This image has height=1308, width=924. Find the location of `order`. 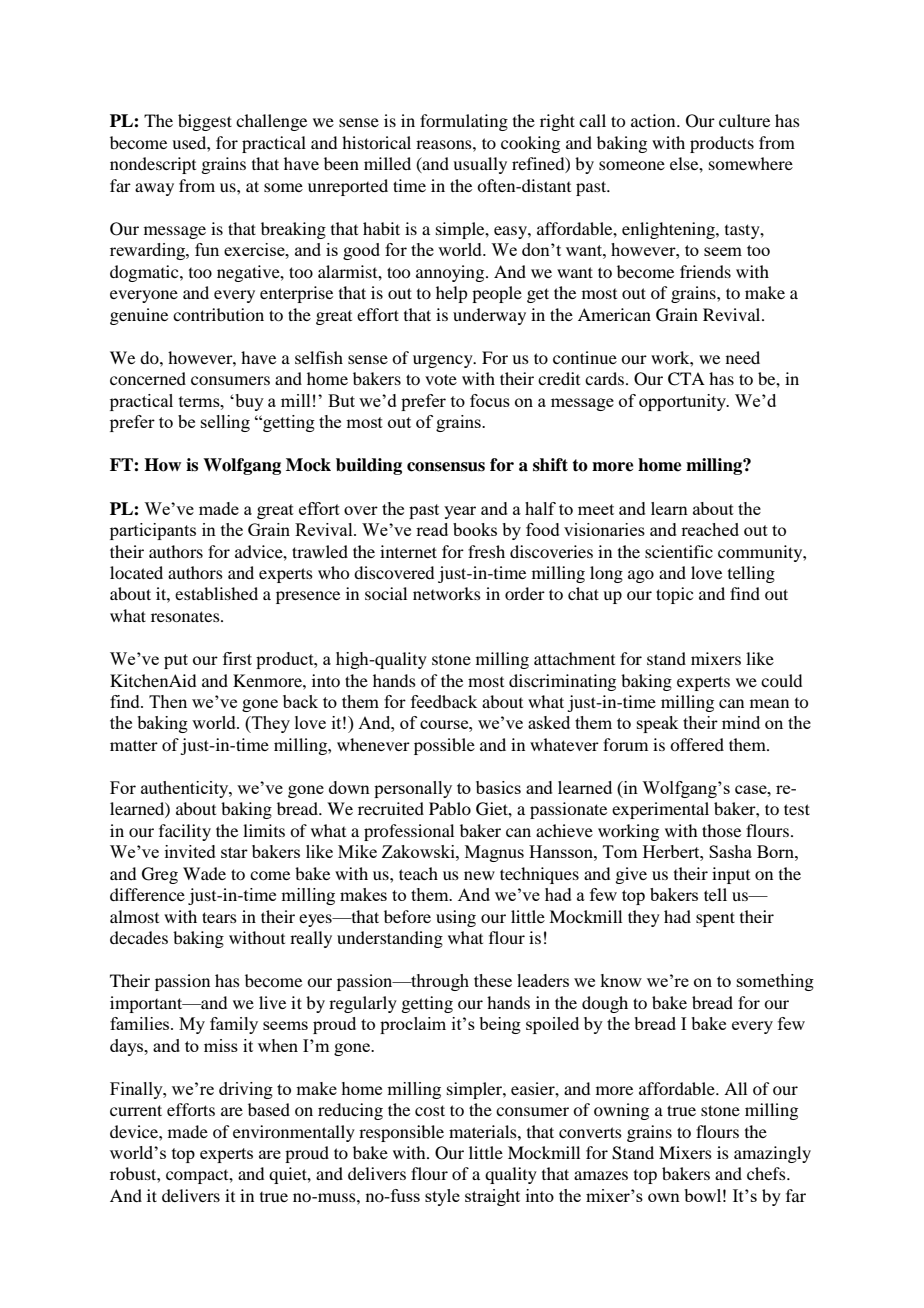

order is located at coordinates (525, 593).
